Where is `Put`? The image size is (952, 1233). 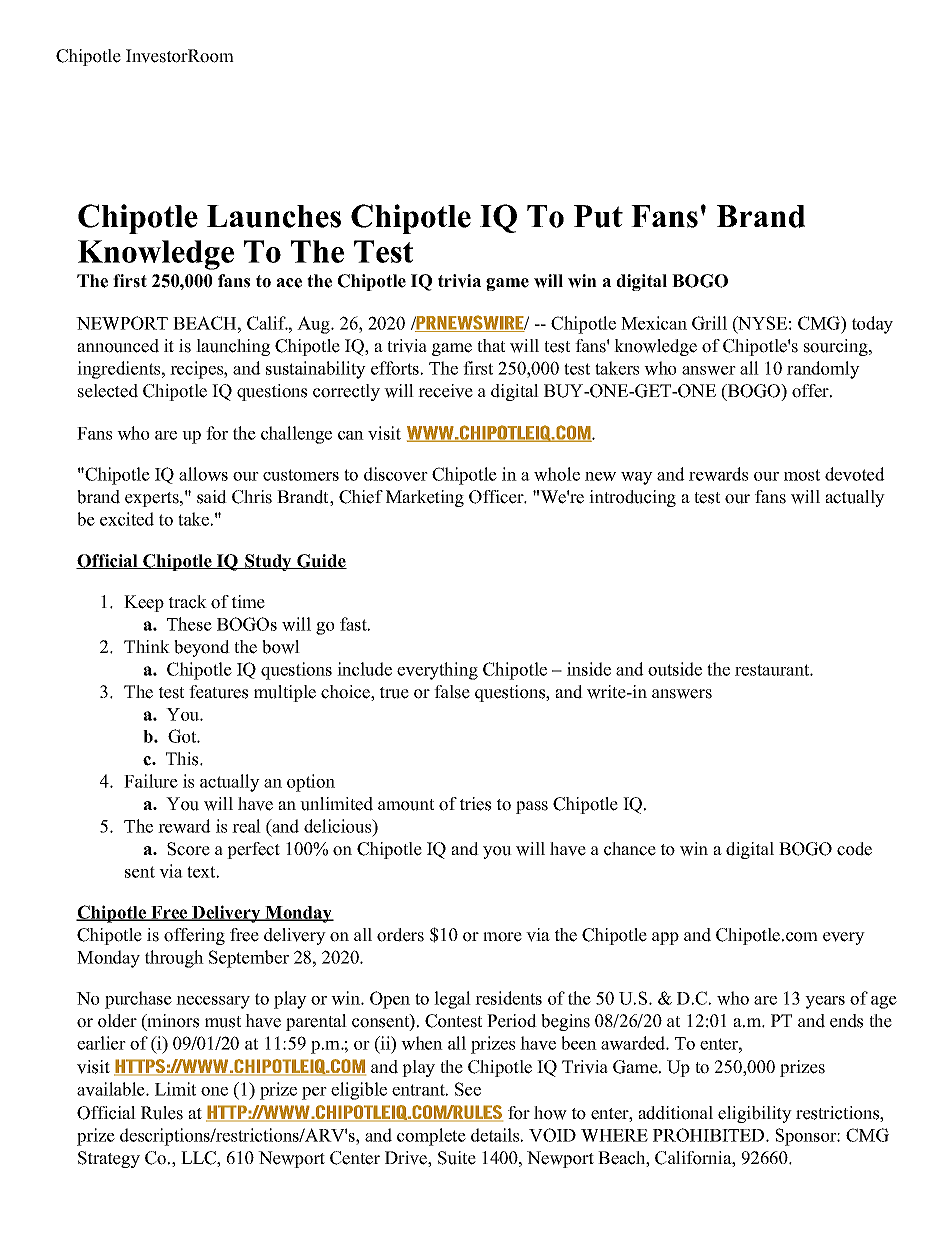
Put is located at coordinates (598, 216).
